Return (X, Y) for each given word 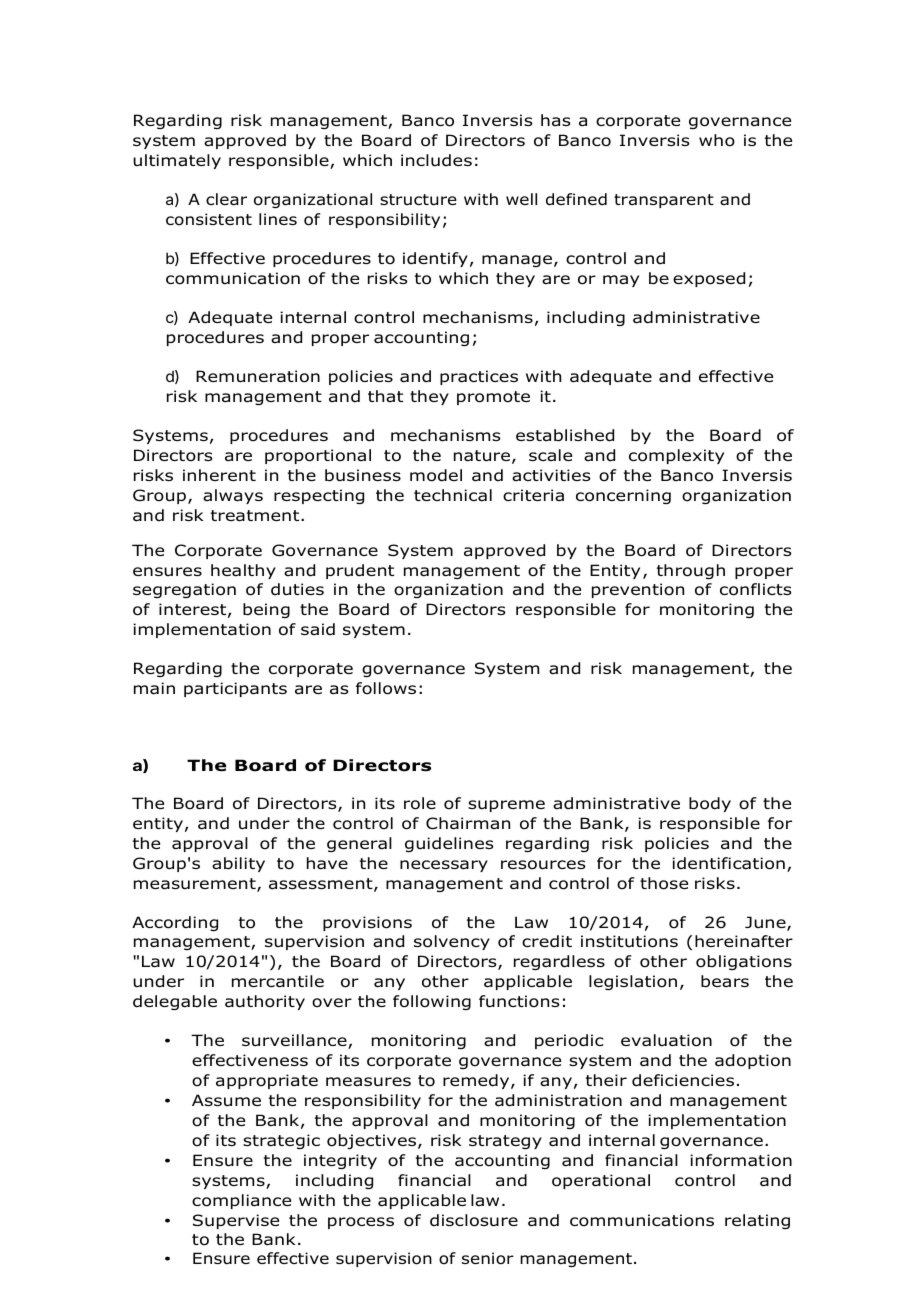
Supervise (236, 1221)
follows (386, 688)
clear (226, 199)
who (717, 140)
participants (235, 689)
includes (436, 160)
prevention (638, 590)
